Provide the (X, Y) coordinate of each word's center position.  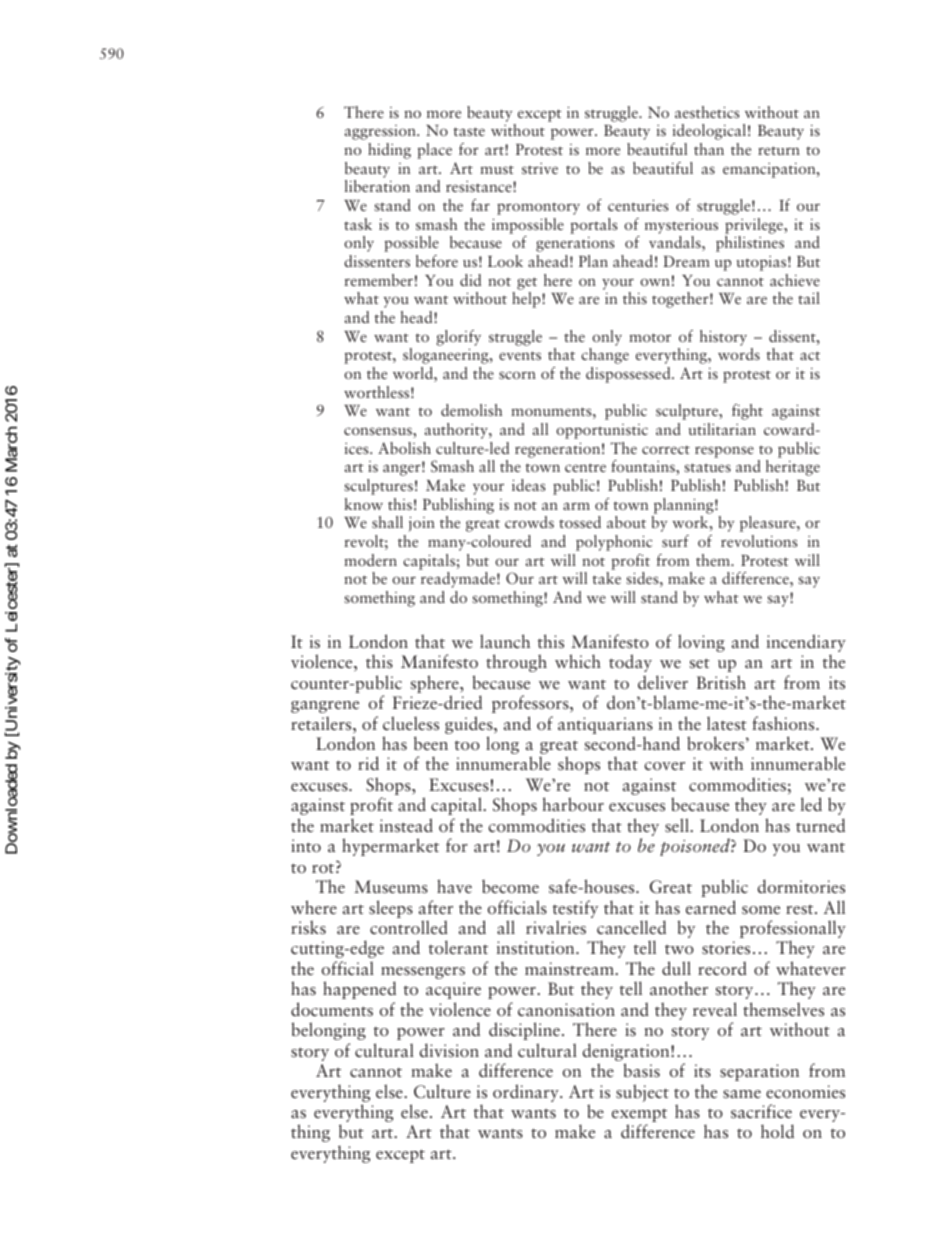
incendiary (806, 644)
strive (540, 168)
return (779, 150)
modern (370, 560)
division (449, 1050)
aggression (381, 132)
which (578, 661)
